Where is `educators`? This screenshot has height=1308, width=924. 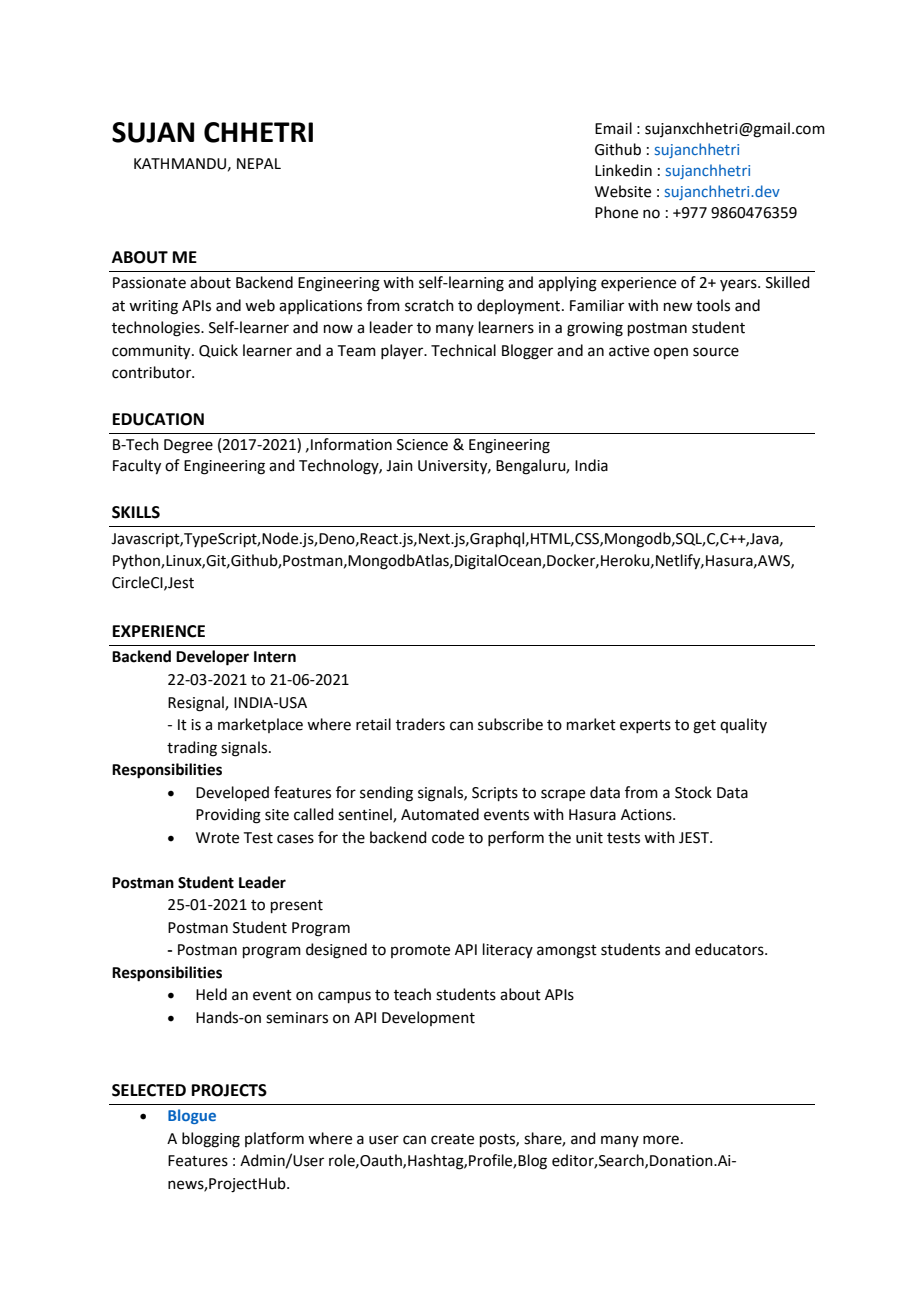
educators is located at coordinates (730, 949).
